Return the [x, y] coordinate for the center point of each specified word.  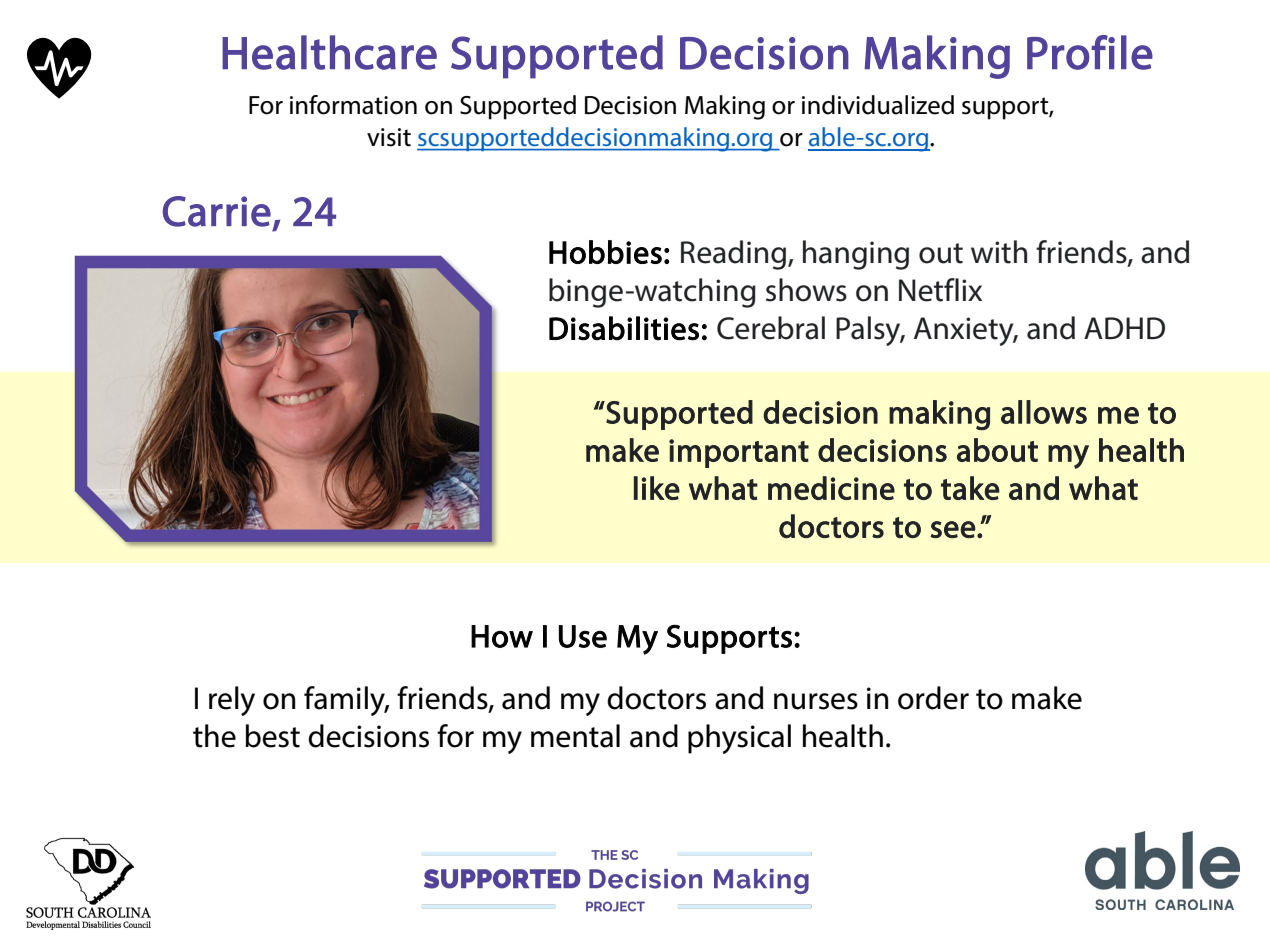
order [933, 698]
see [953, 529]
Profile [1090, 52]
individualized [878, 105]
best [272, 736]
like [657, 488]
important [739, 453]
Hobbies [605, 252]
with [999, 252]
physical [739, 739]
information [353, 105]
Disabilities [624, 328]
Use [583, 636]
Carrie [217, 211]
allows [1044, 412]
